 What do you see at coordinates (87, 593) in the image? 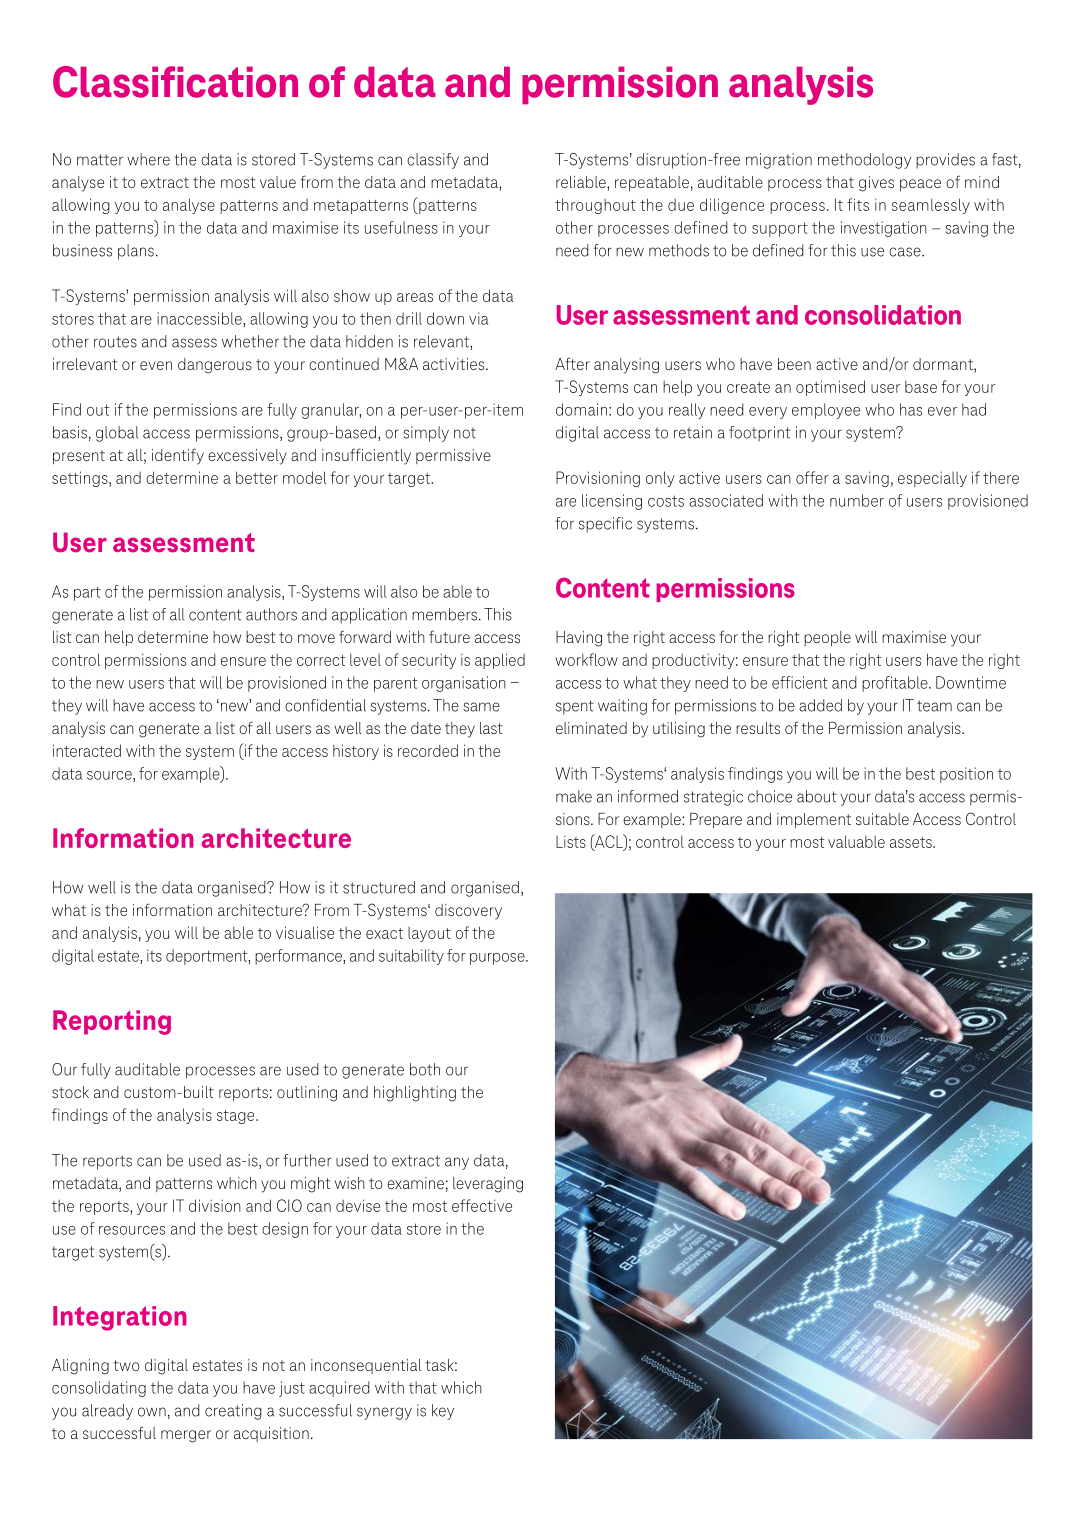
I see `part` at bounding box center [87, 593].
